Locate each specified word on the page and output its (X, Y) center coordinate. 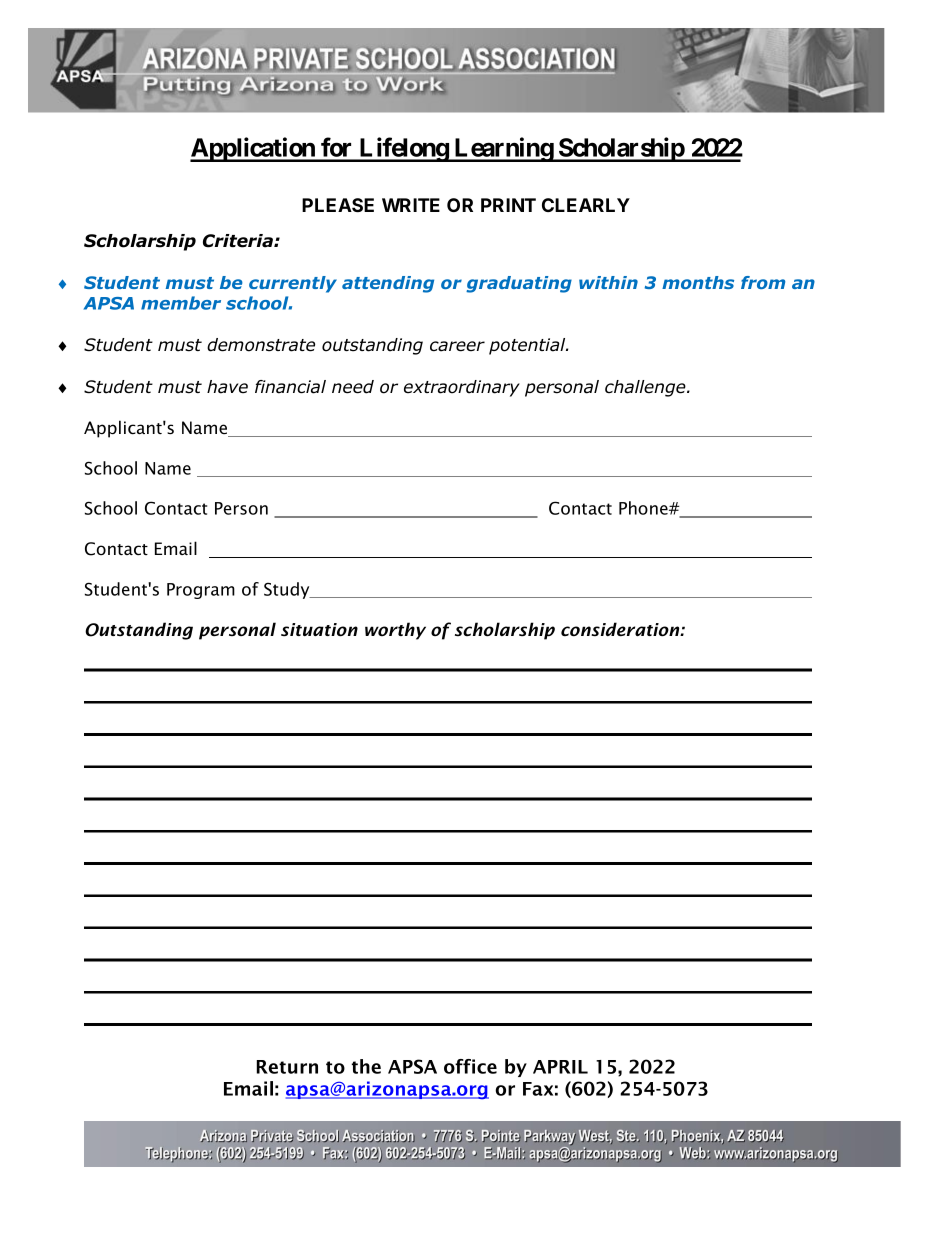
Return (287, 1067)
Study (288, 590)
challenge (646, 388)
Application (253, 149)
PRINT (508, 205)
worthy (395, 631)
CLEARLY (586, 205)
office (470, 1066)
